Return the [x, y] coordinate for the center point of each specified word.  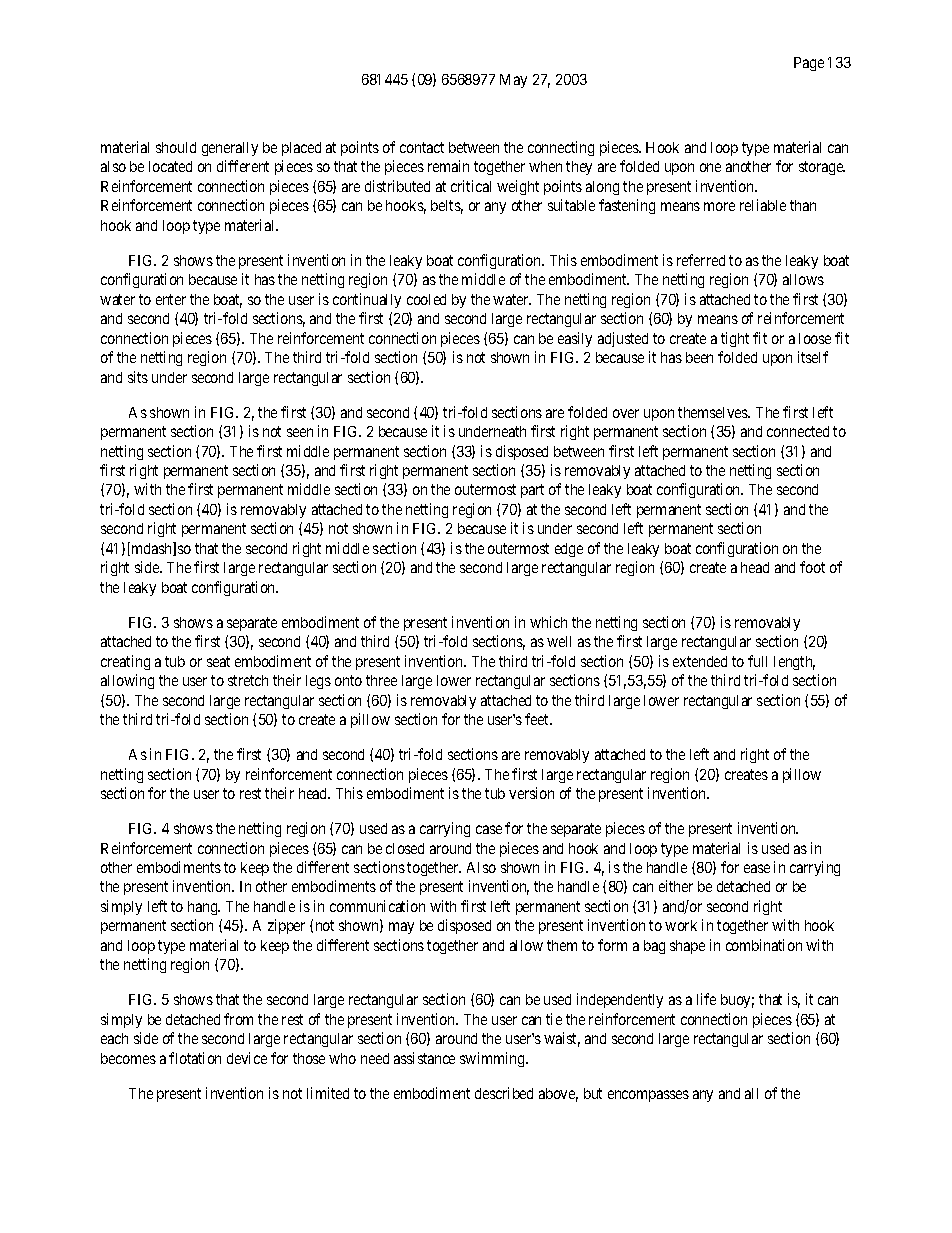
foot [812, 567]
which [548, 622]
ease [757, 868]
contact [422, 147]
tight [735, 339]
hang [204, 908]
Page [809, 64]
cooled [426, 299]
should [176, 147]
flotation [195, 1058]
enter [171, 299]
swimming [493, 1059]
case [489, 829]
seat [218, 661]
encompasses [648, 1096]
